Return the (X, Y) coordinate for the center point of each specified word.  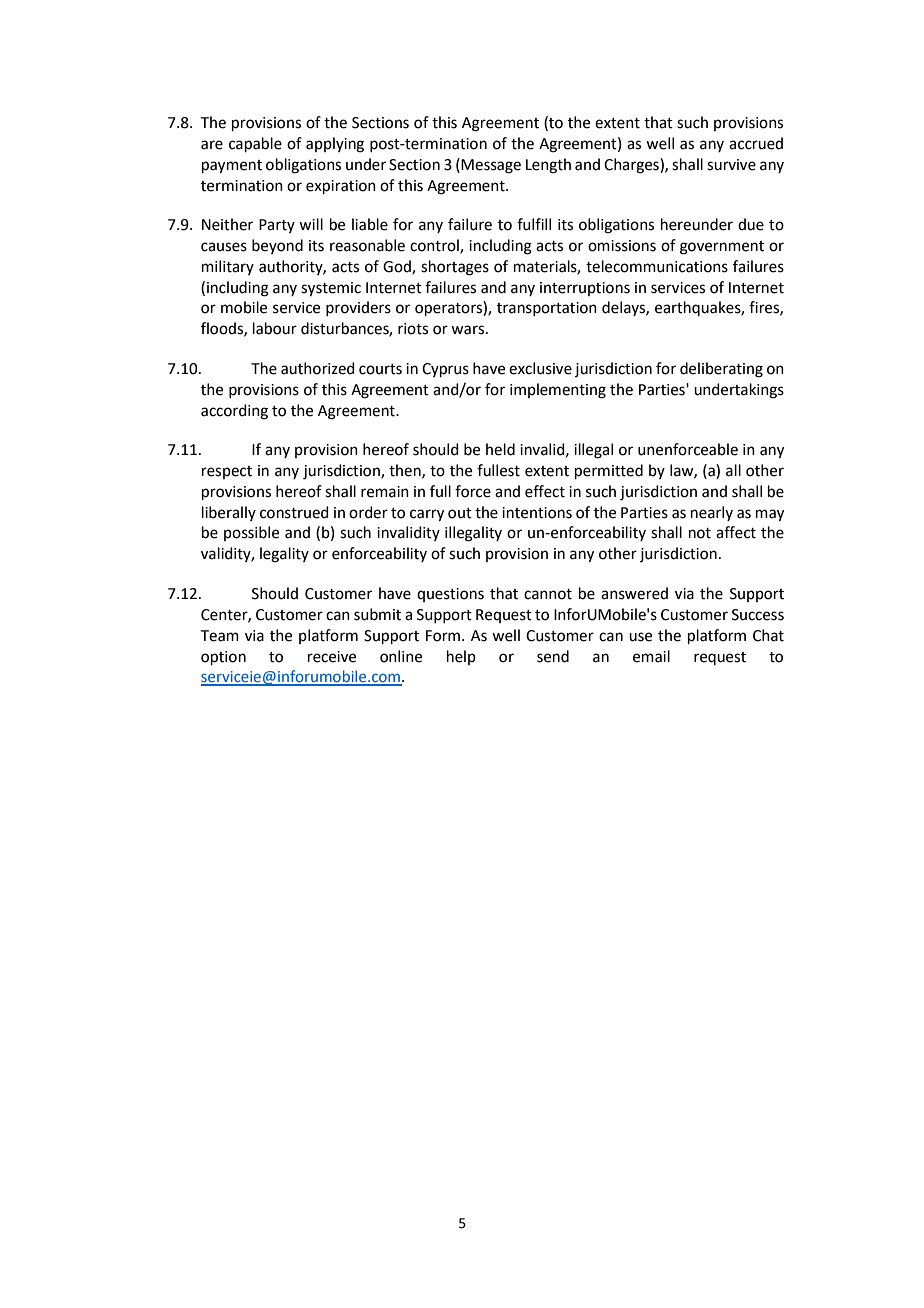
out (460, 513)
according (234, 412)
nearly (712, 513)
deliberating (721, 370)
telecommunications (657, 266)
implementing (558, 391)
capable (255, 144)
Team (220, 636)
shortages (455, 268)
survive (731, 165)
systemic (331, 289)
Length (548, 166)
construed (294, 512)
